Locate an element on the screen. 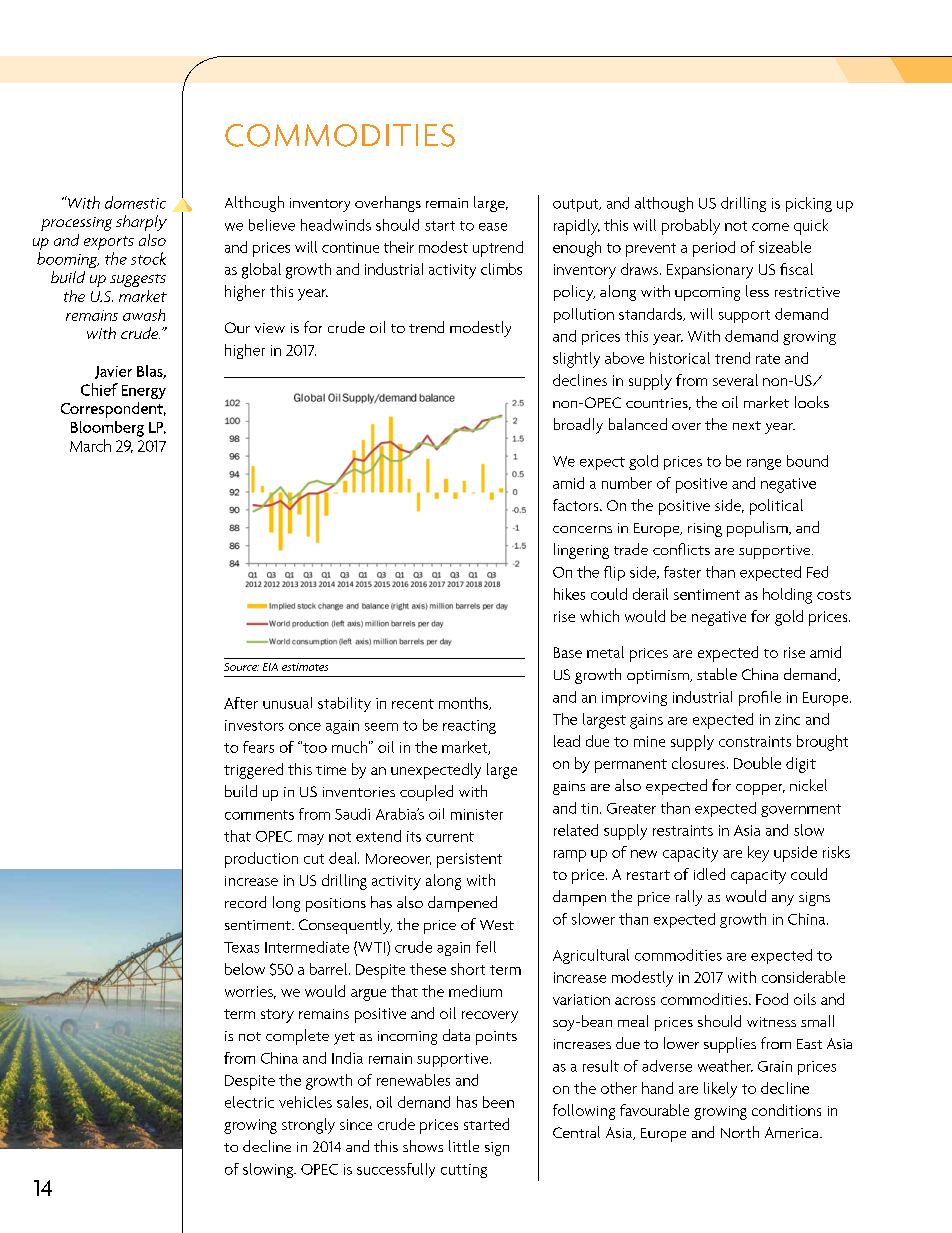 The height and width of the screenshot is (1233, 952). Bloomberg is located at coordinates (107, 429).
